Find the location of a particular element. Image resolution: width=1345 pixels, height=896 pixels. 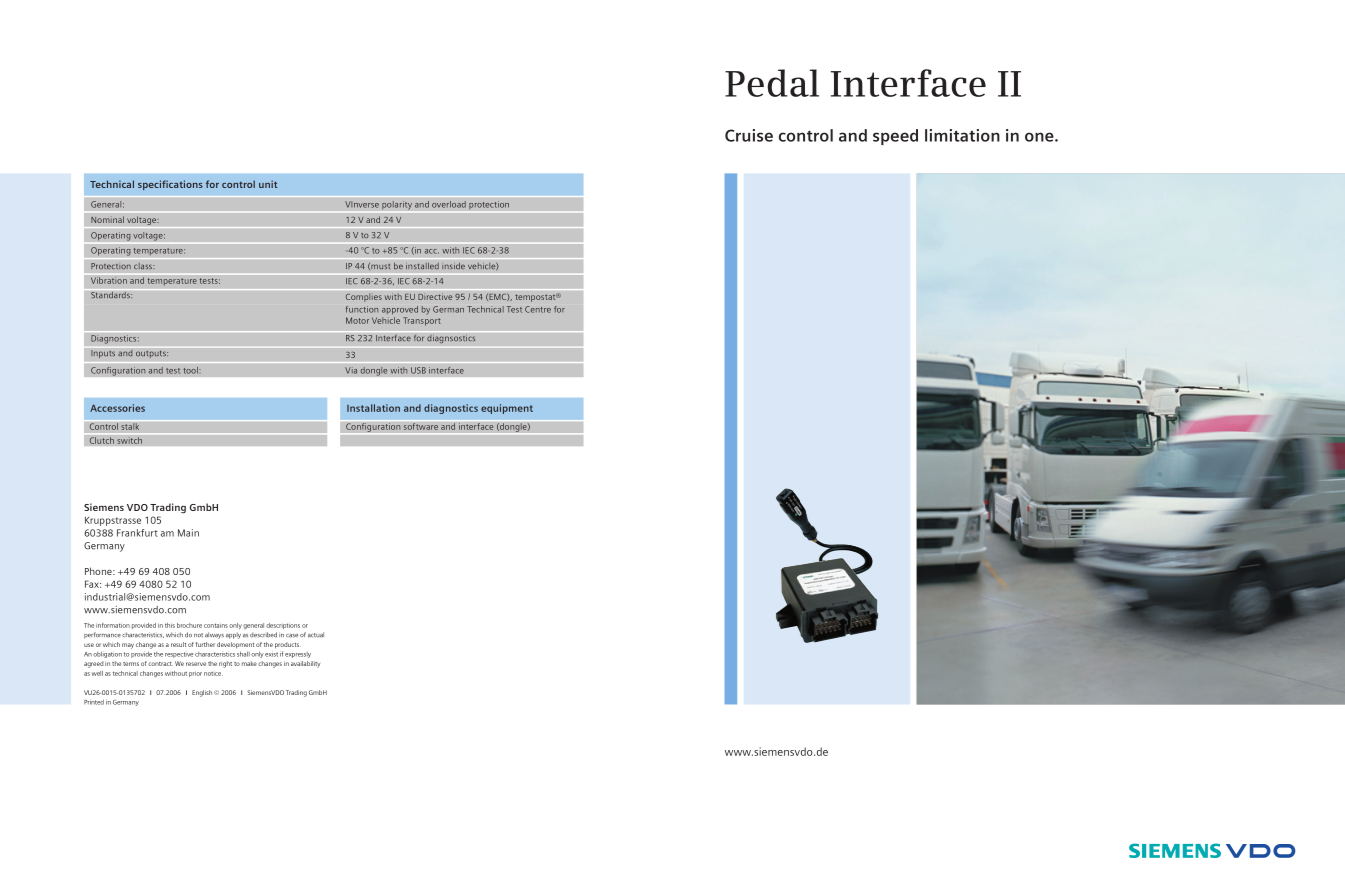

Centre is located at coordinates (538, 309).
